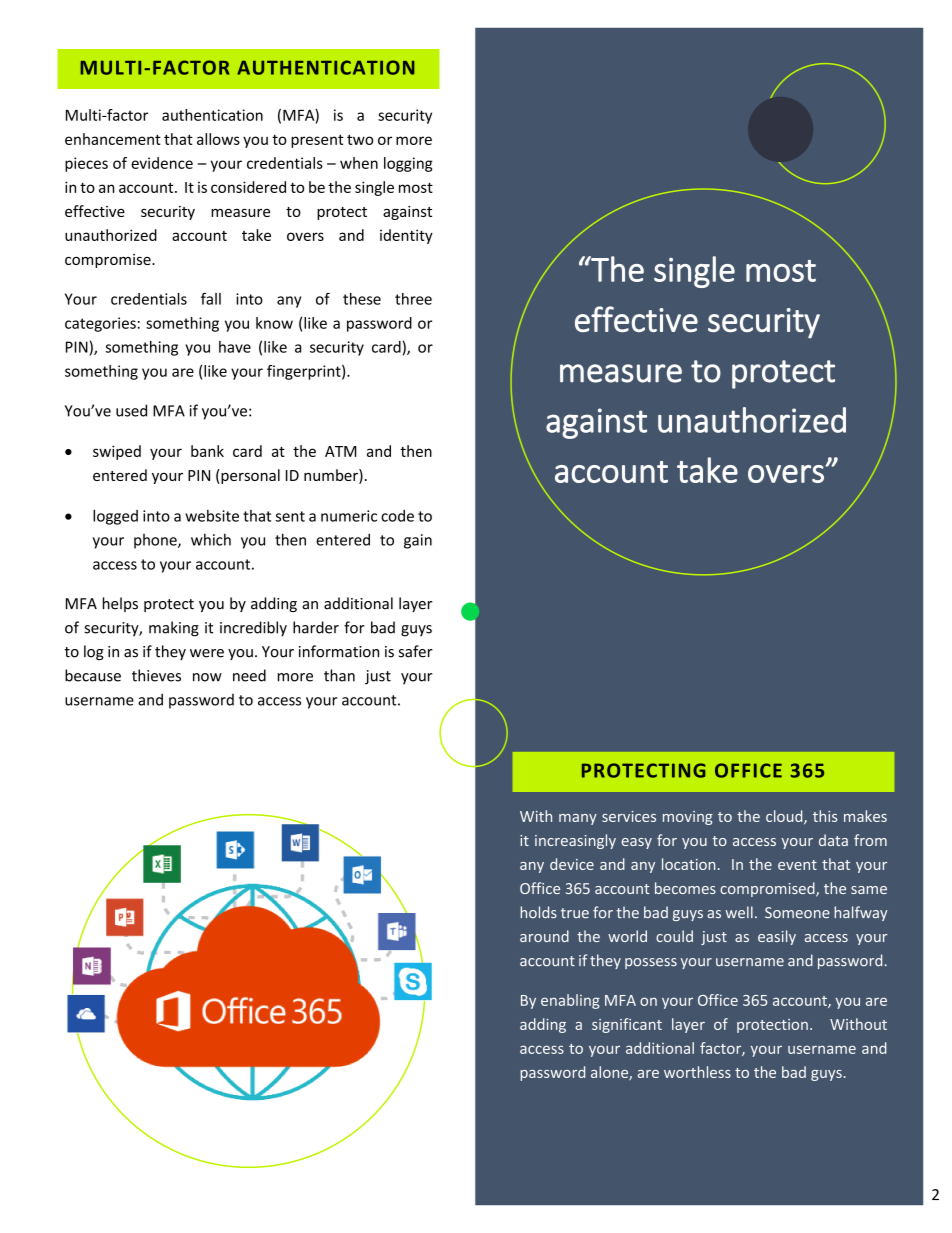  I want to click on making, so click(174, 629).
